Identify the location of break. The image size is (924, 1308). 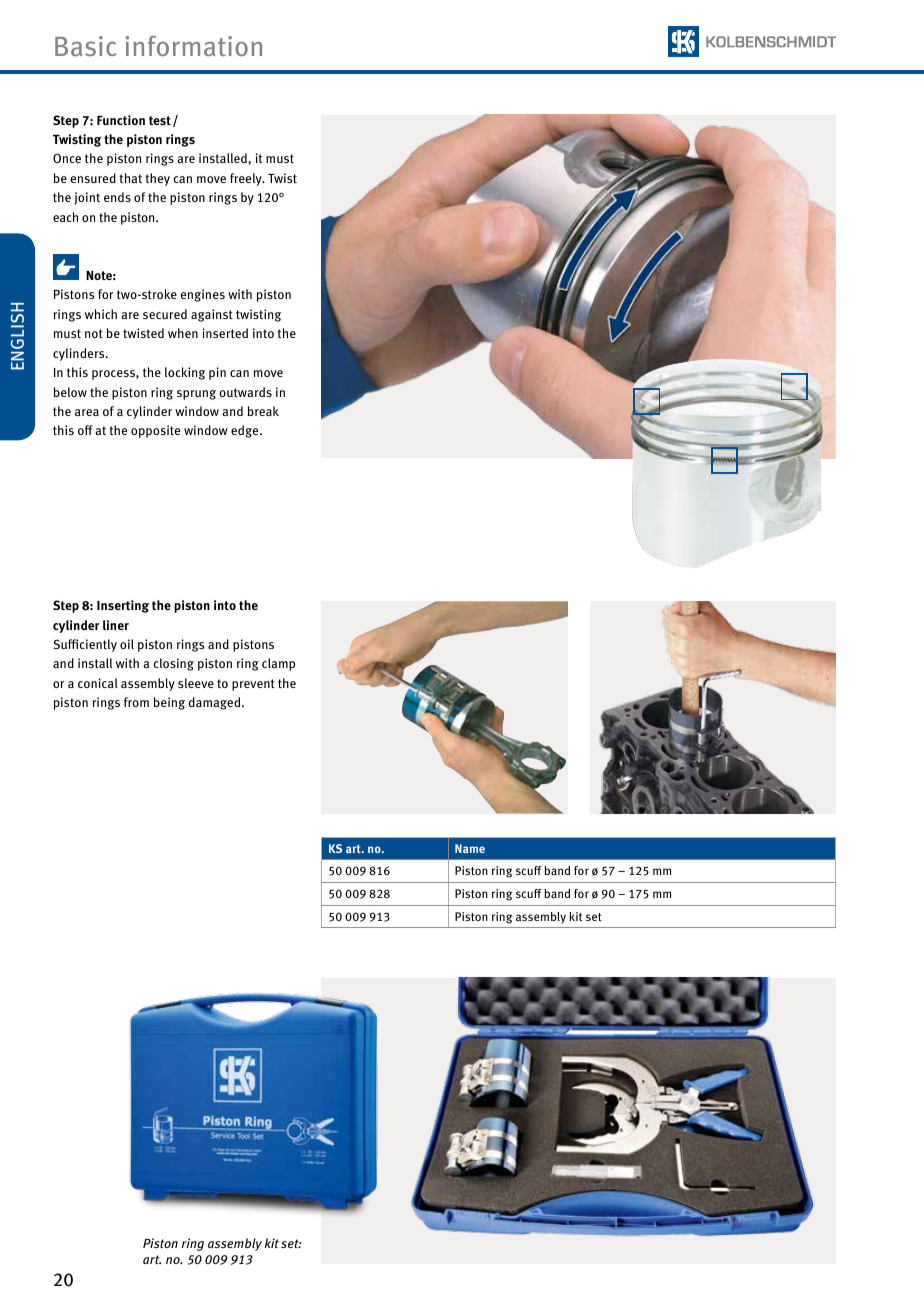
(263, 411).
